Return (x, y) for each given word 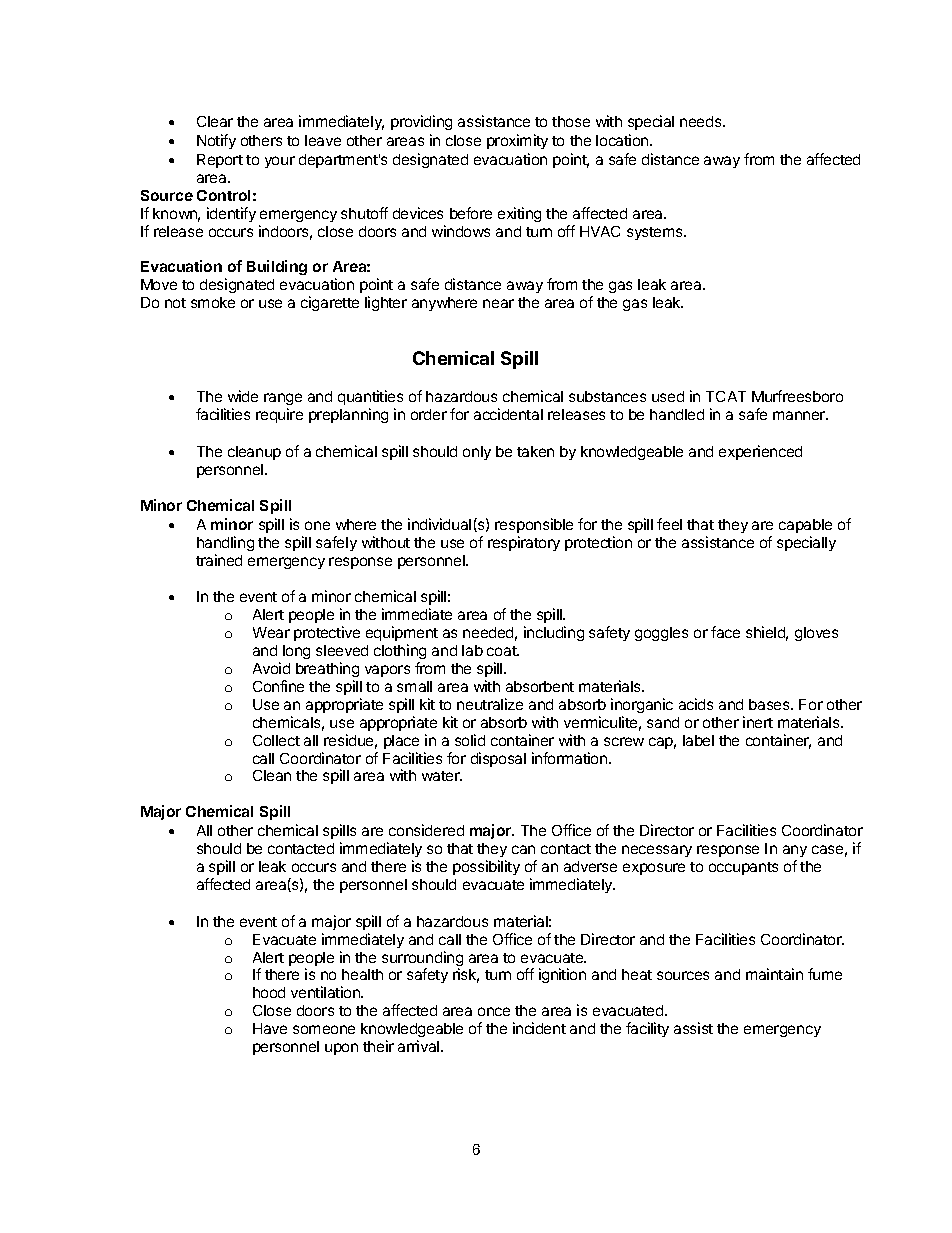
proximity (517, 141)
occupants (743, 868)
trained (219, 560)
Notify (216, 141)
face (725, 632)
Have (270, 1028)
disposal (498, 759)
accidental (508, 414)
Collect (276, 740)
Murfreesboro (797, 396)
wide (243, 396)
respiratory (524, 543)
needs (702, 121)
